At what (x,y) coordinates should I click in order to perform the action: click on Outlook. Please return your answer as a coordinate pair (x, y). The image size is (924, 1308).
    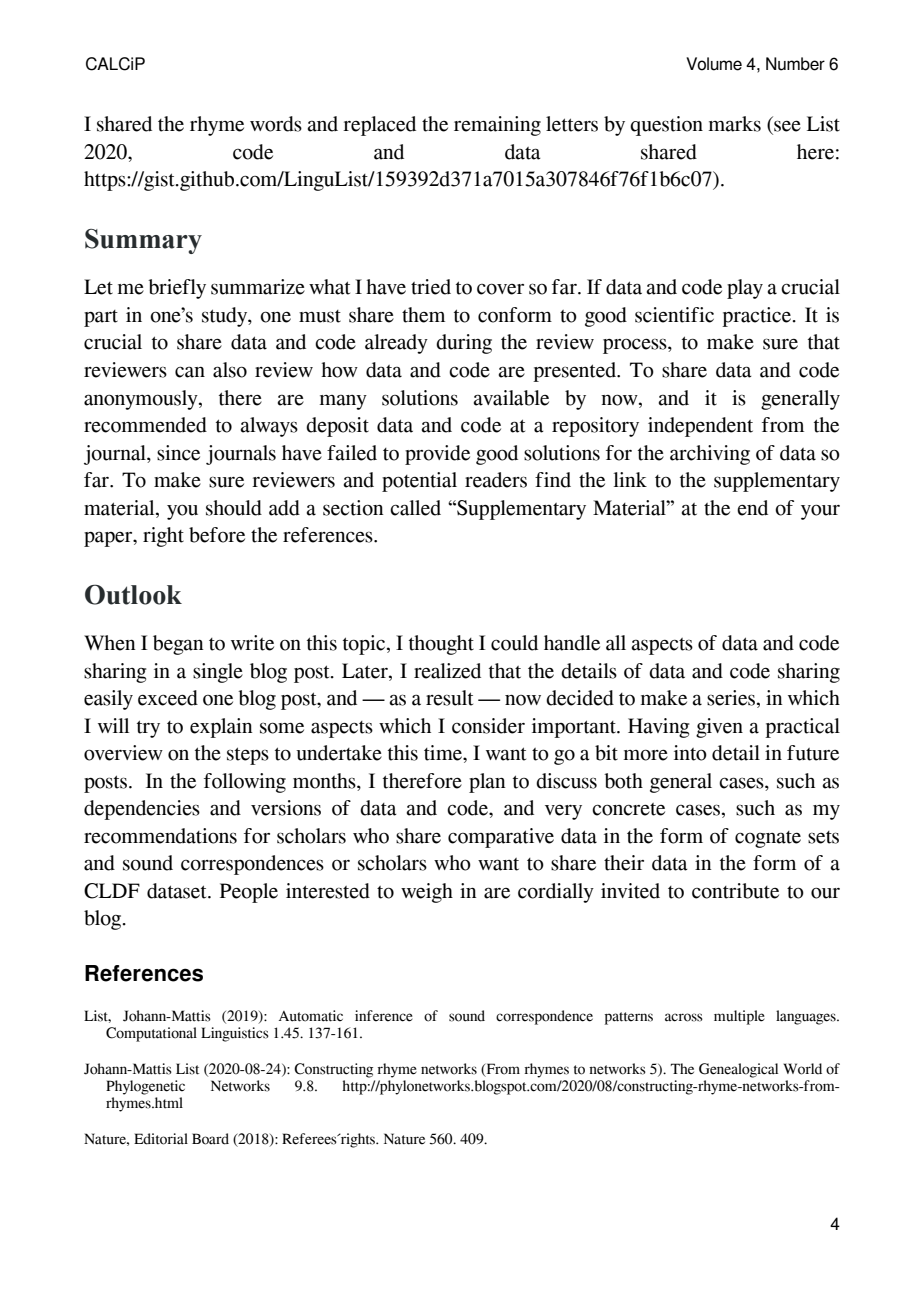
    Looking at the image, I should click on (133, 594).
